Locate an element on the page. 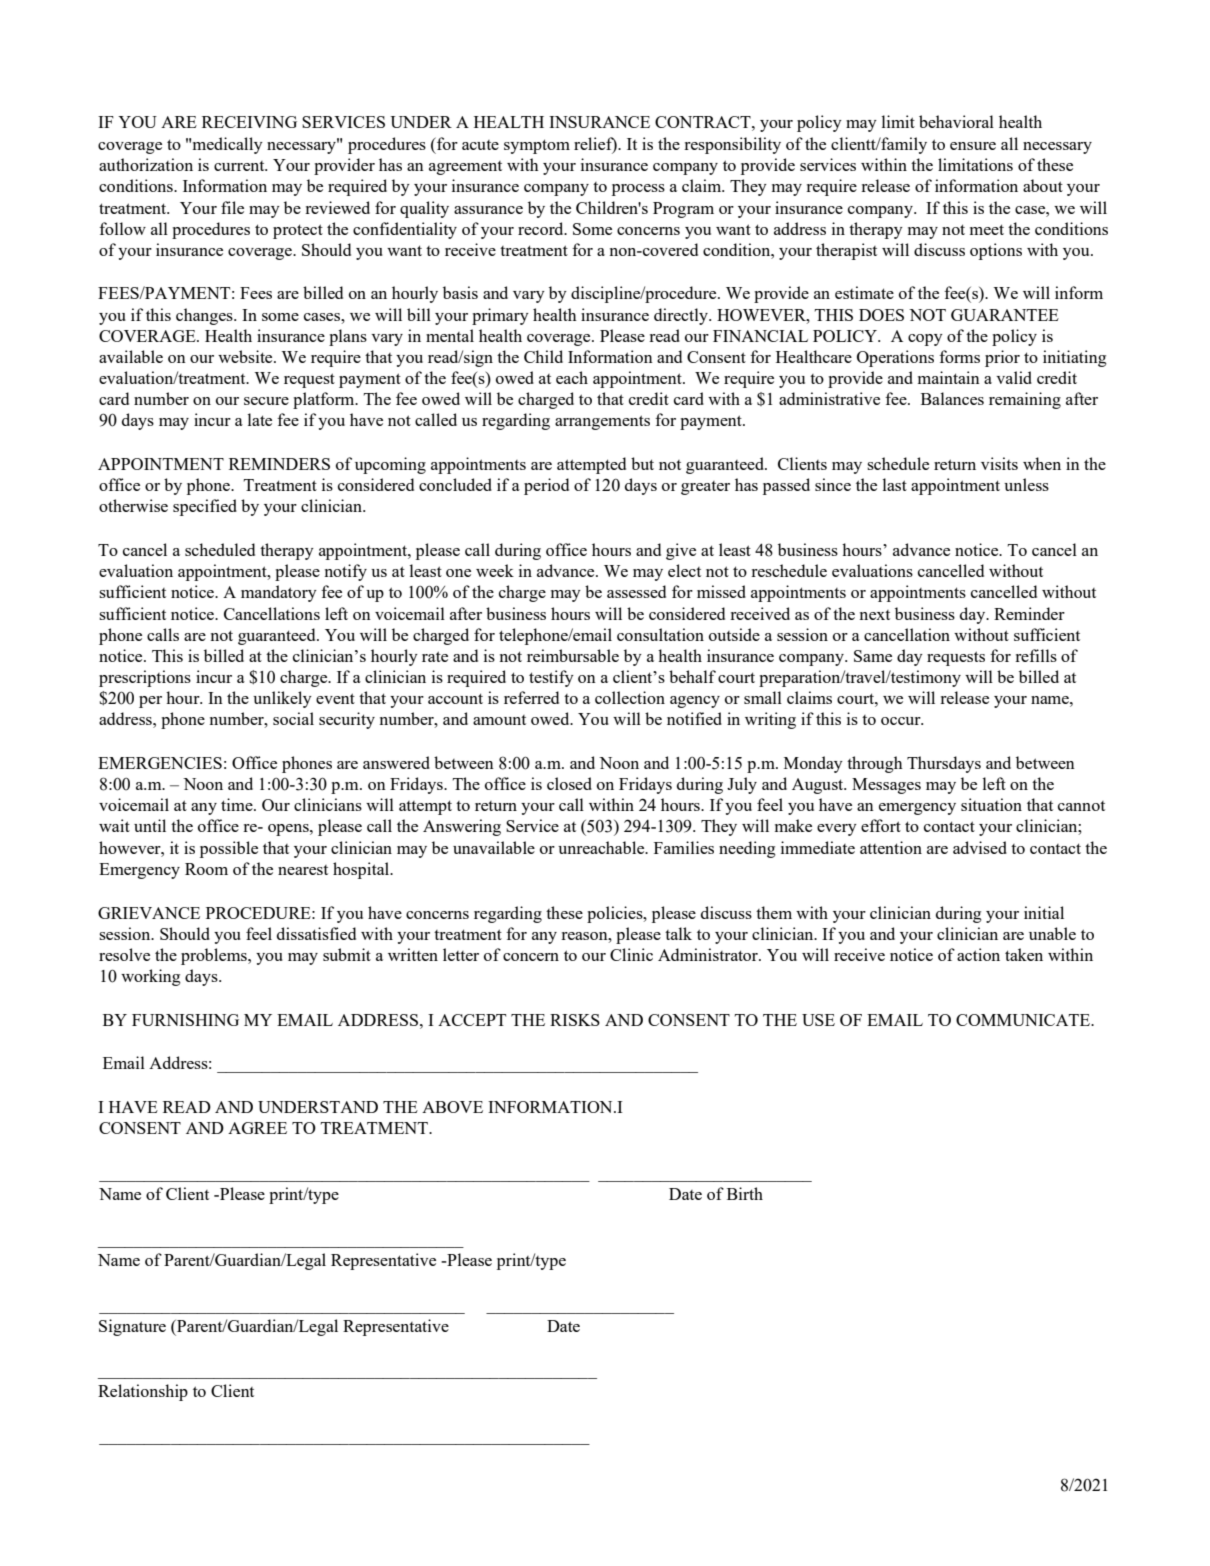 Image resolution: width=1210 pixels, height=1566 pixels. EMERGENCIES is located at coordinates (160, 763).
